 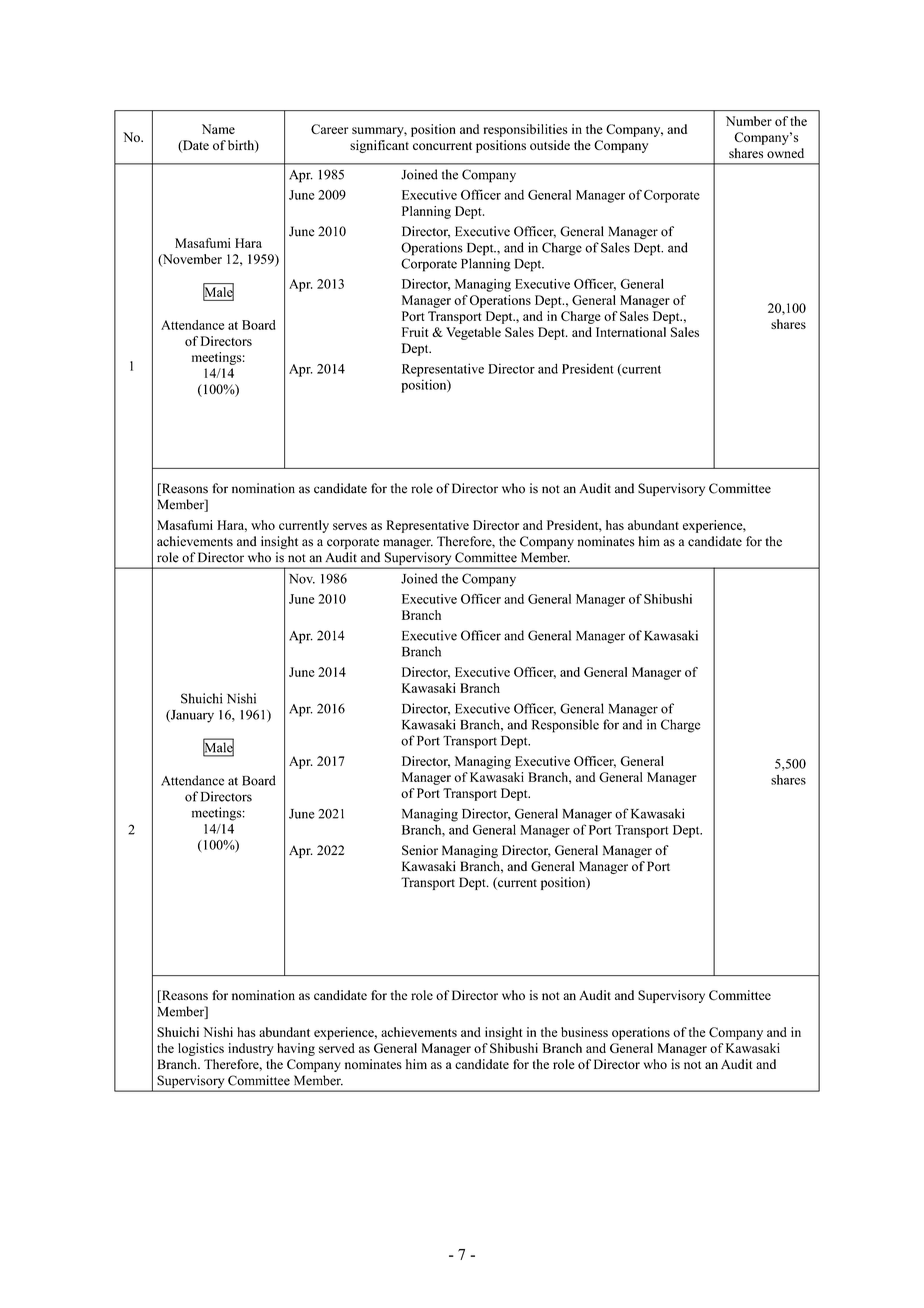 I want to click on having, so click(x=296, y=1049).
